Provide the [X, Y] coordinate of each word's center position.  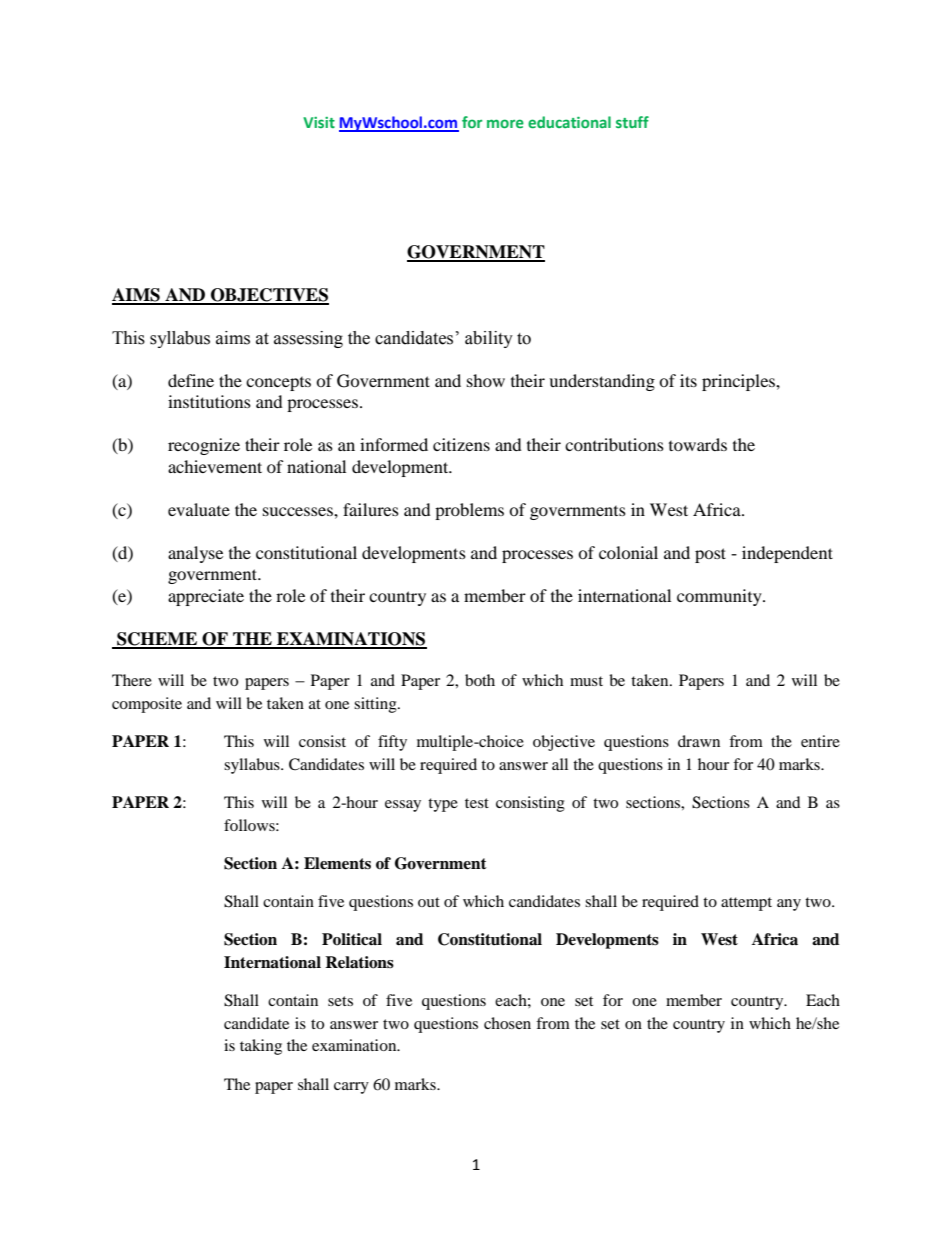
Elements [337, 863]
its [688, 380]
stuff [632, 122]
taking [261, 1047]
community [720, 597]
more [505, 123]
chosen [507, 1023]
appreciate [206, 597]
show [486, 380]
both [480, 680]
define [191, 380]
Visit [319, 122]
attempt [746, 904]
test [477, 803]
